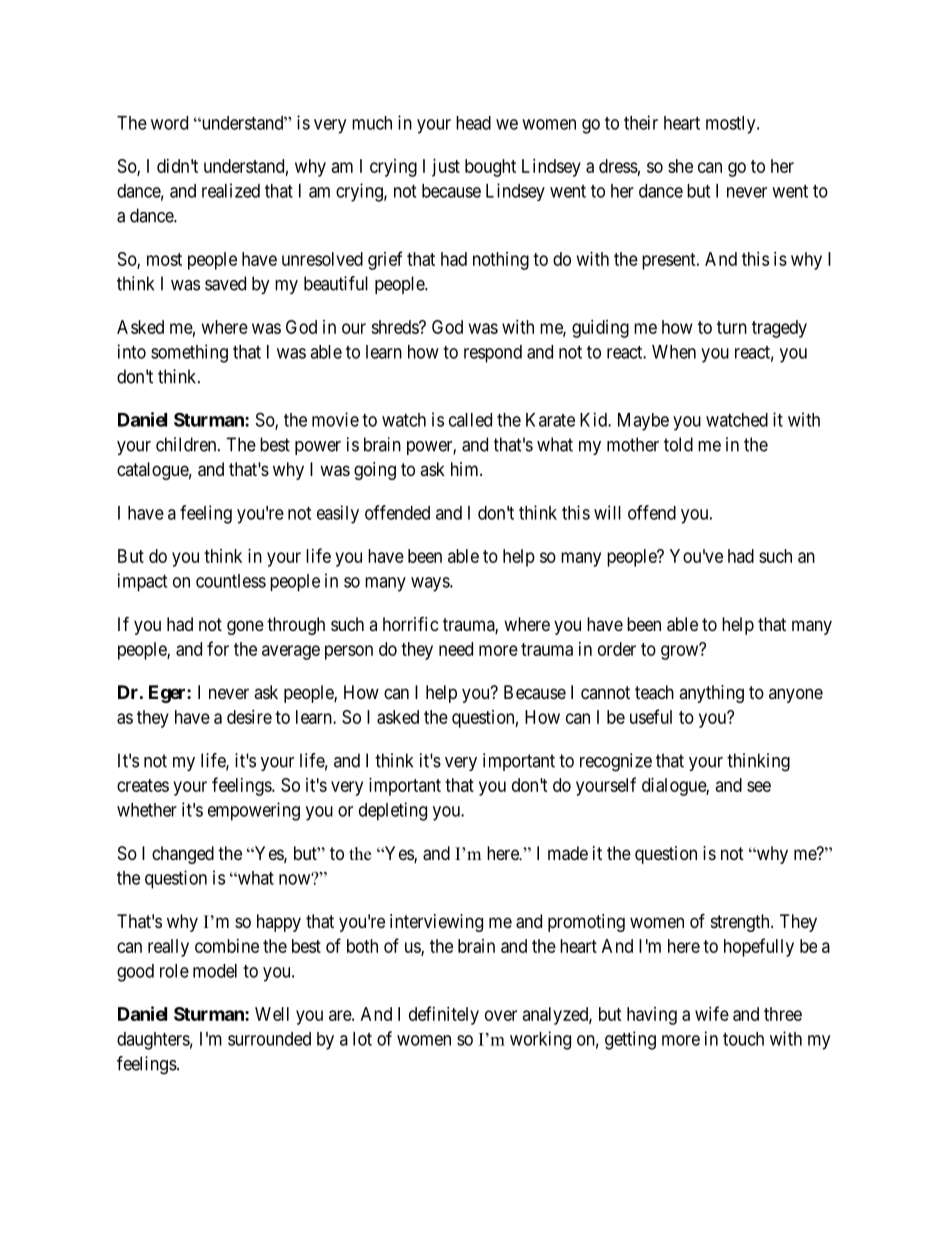  What do you see at coordinates (272, 1014) in the screenshot?
I see `Well` at bounding box center [272, 1014].
